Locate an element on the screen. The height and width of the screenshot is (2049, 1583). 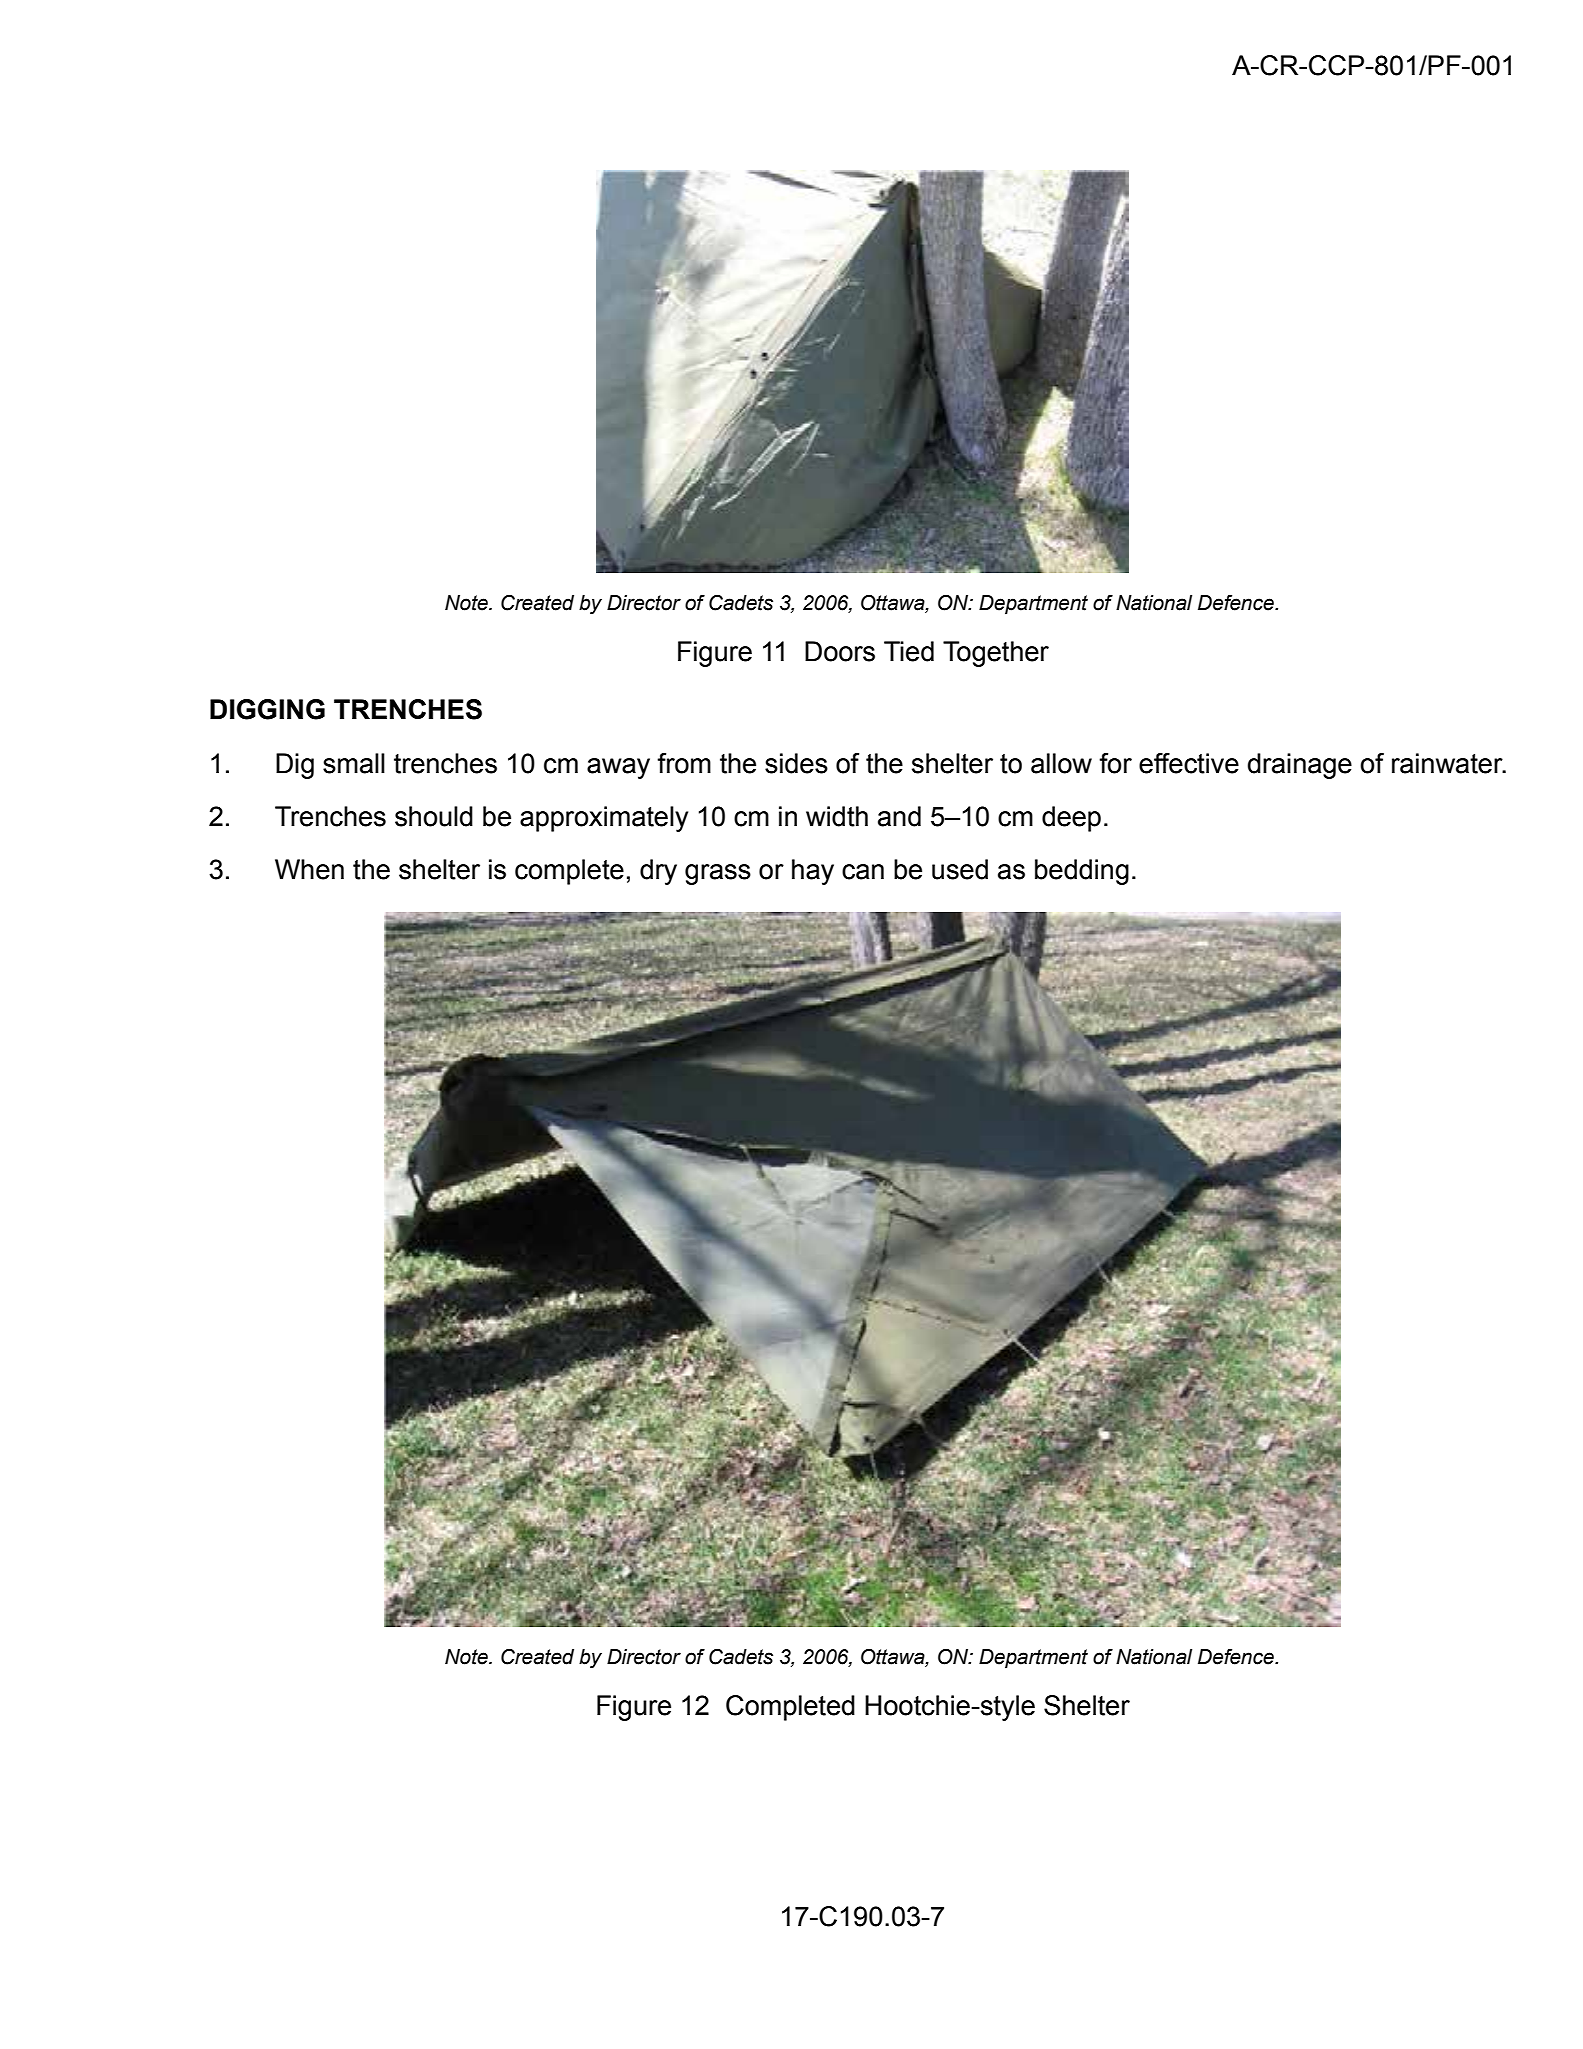
should is located at coordinates (434, 816).
